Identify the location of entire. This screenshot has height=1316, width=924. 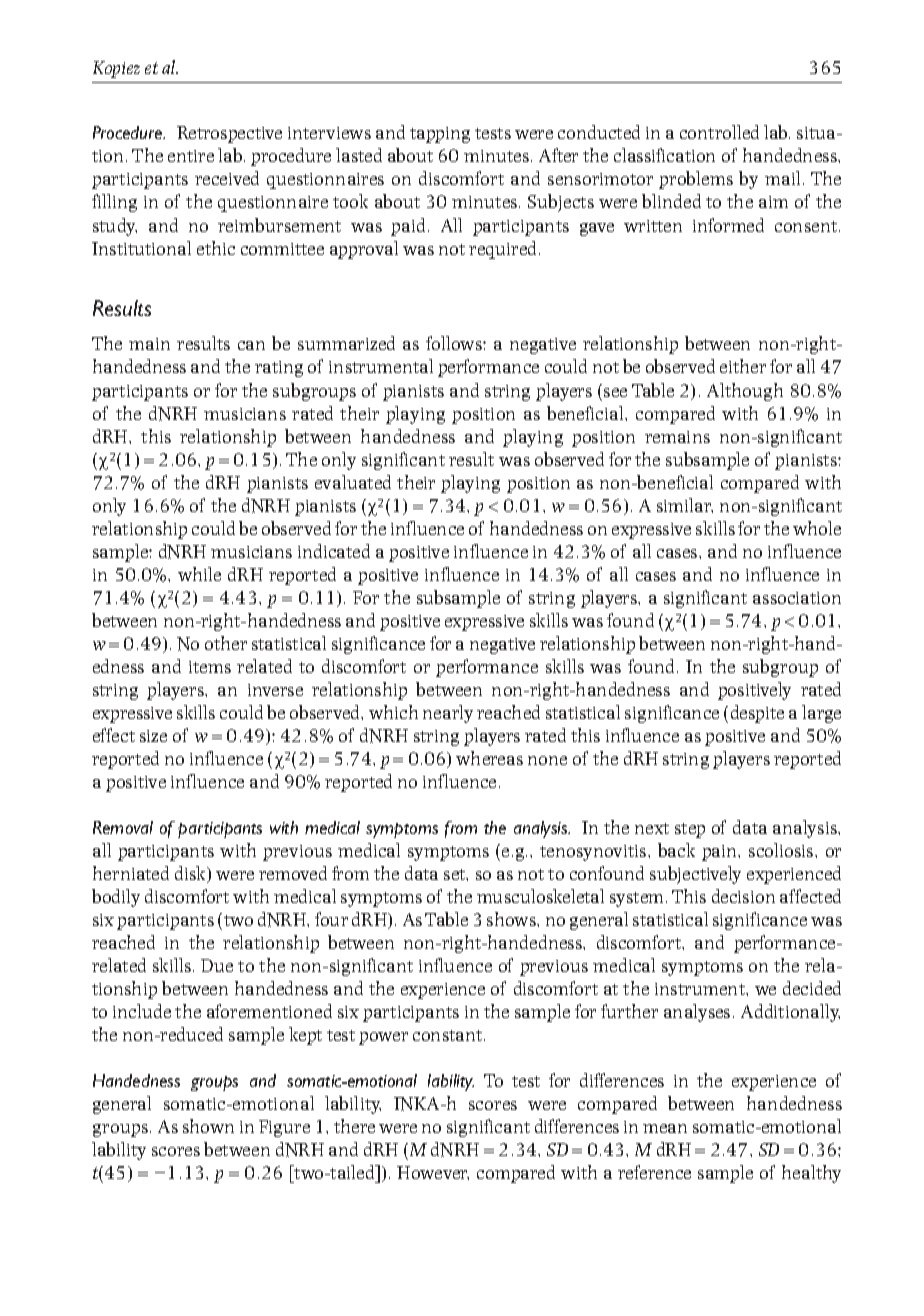
(191, 156).
